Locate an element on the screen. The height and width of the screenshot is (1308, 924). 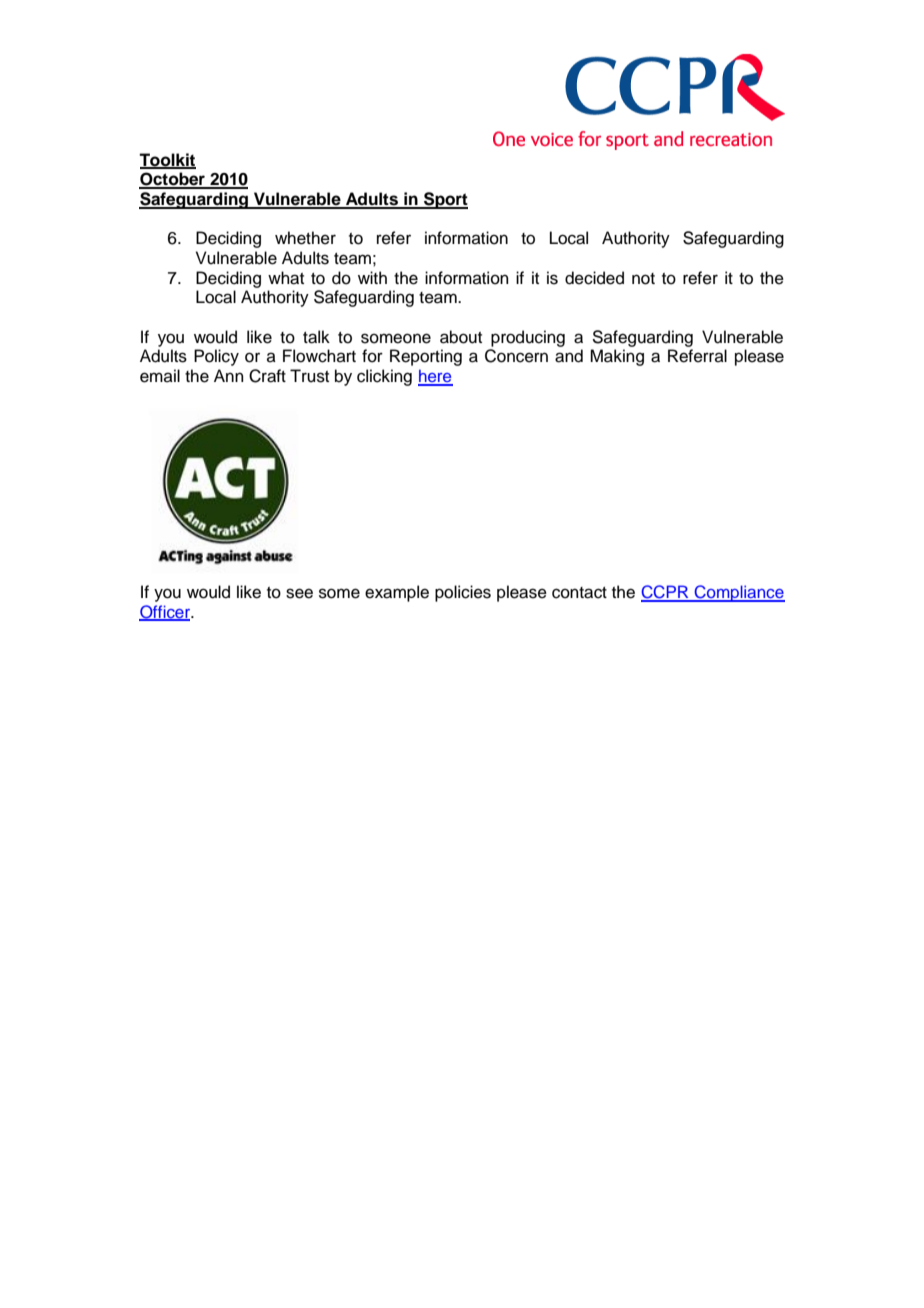
not is located at coordinates (643, 279).
